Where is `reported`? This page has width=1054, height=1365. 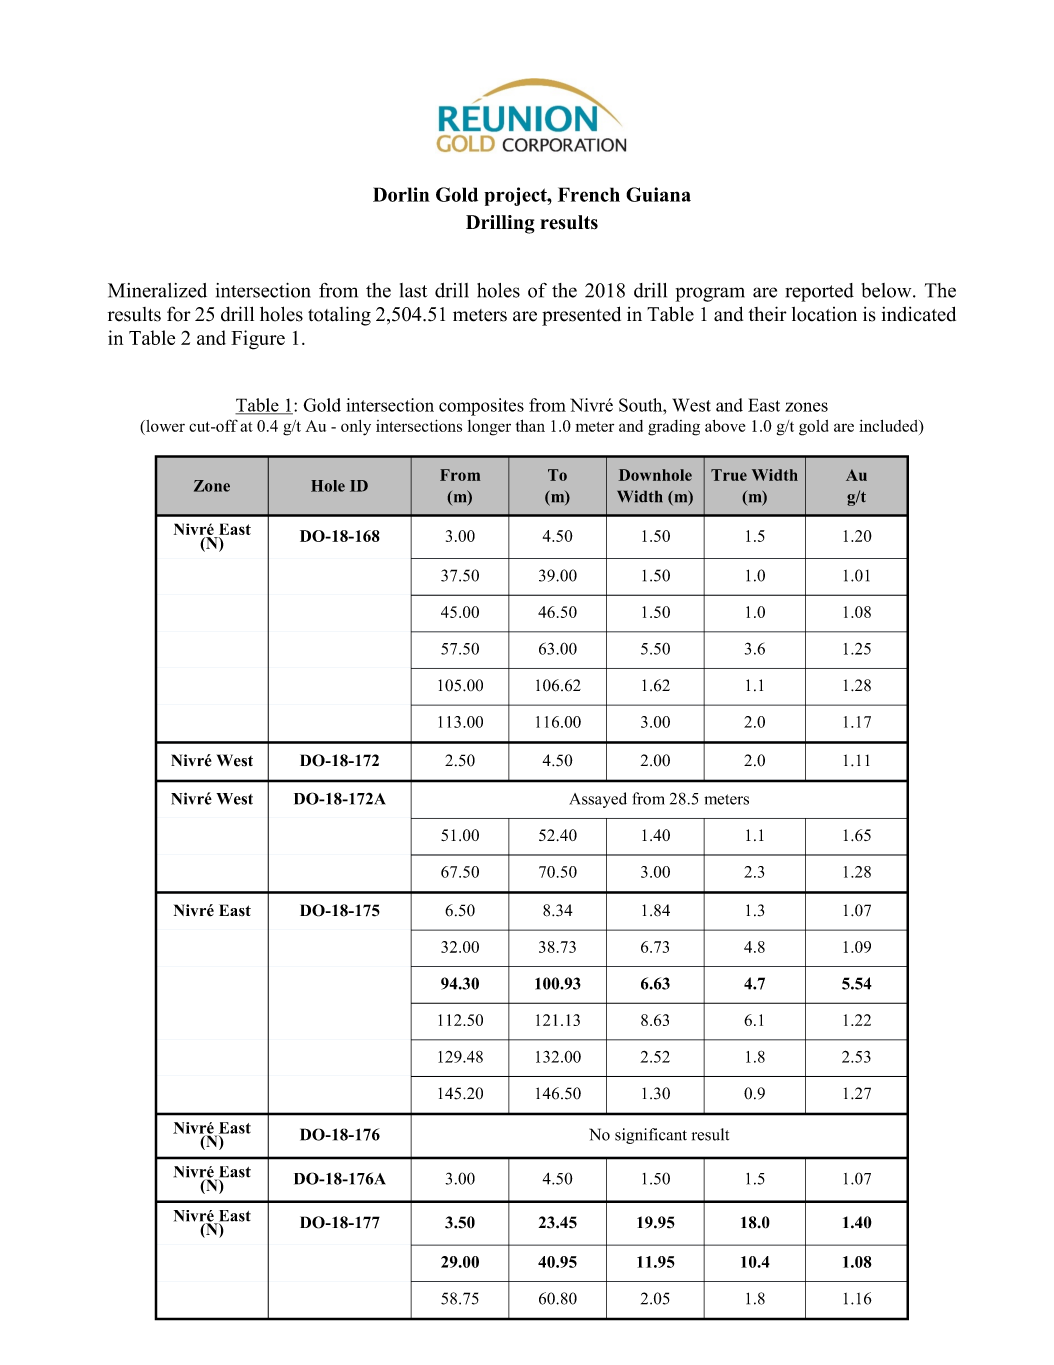 reported is located at coordinates (819, 292).
